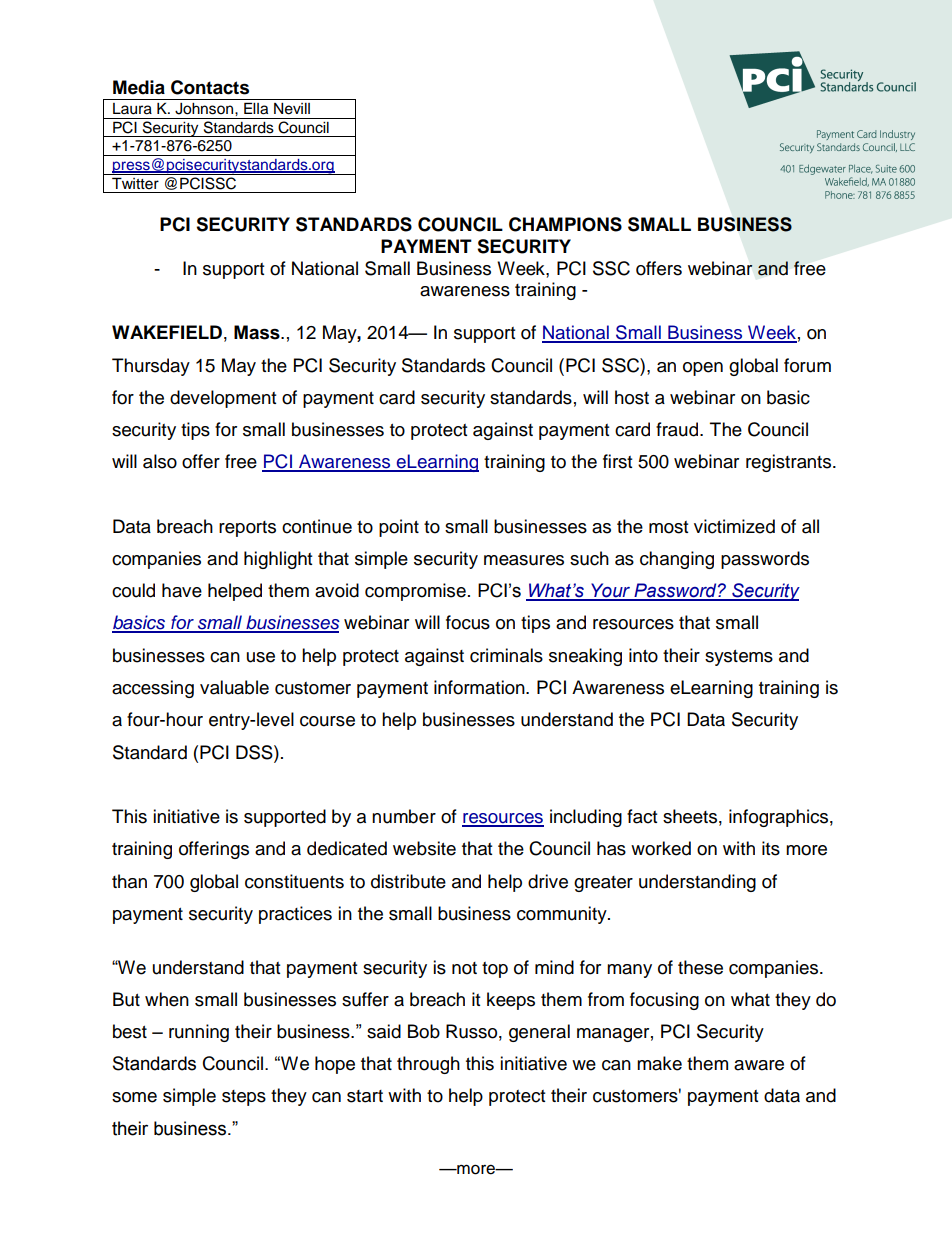 The width and height of the screenshot is (952, 1233). Describe the element at coordinates (210, 87) in the screenshot. I see `Contacts` at that location.
